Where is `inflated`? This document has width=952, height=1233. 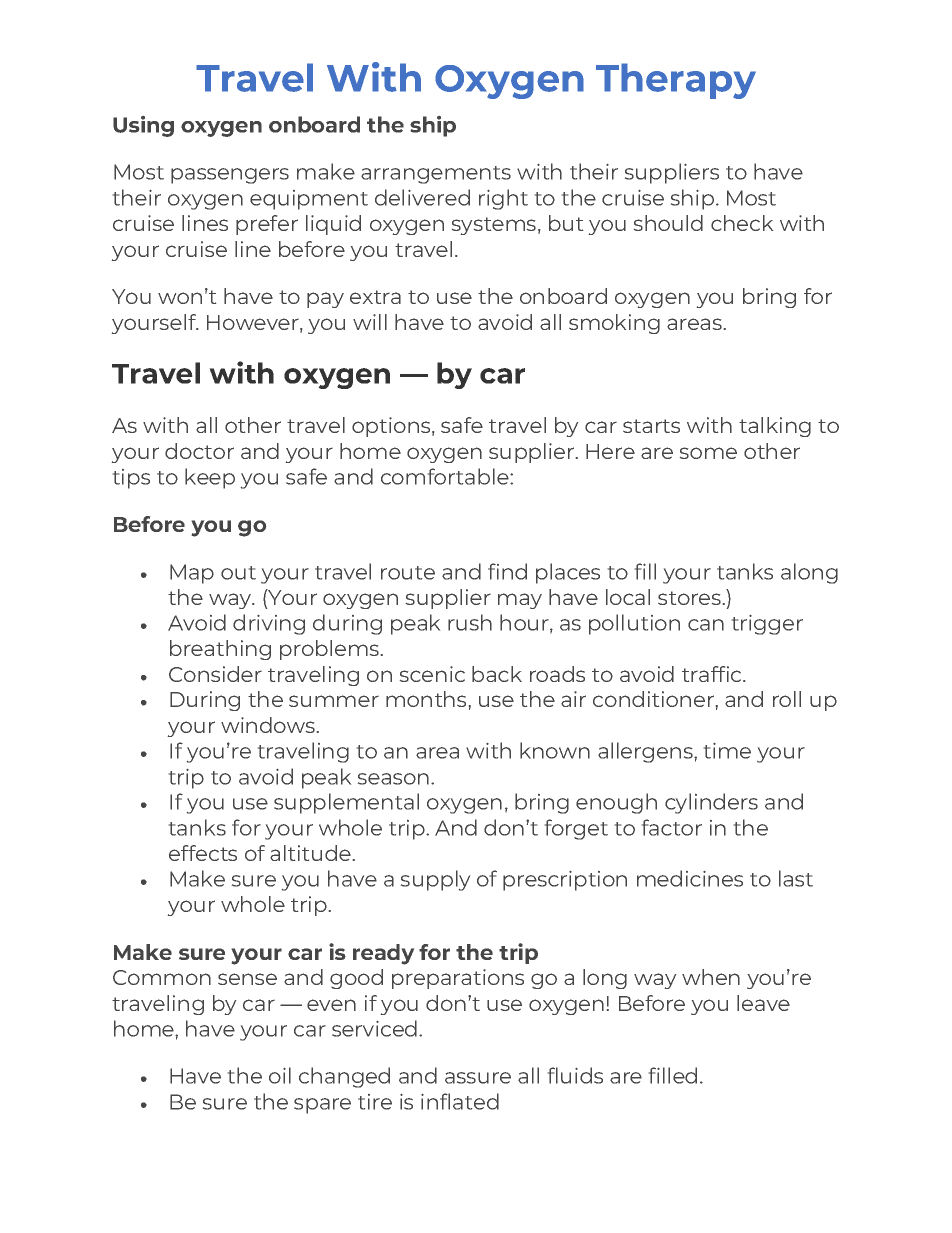
inflated is located at coordinates (460, 1101).
